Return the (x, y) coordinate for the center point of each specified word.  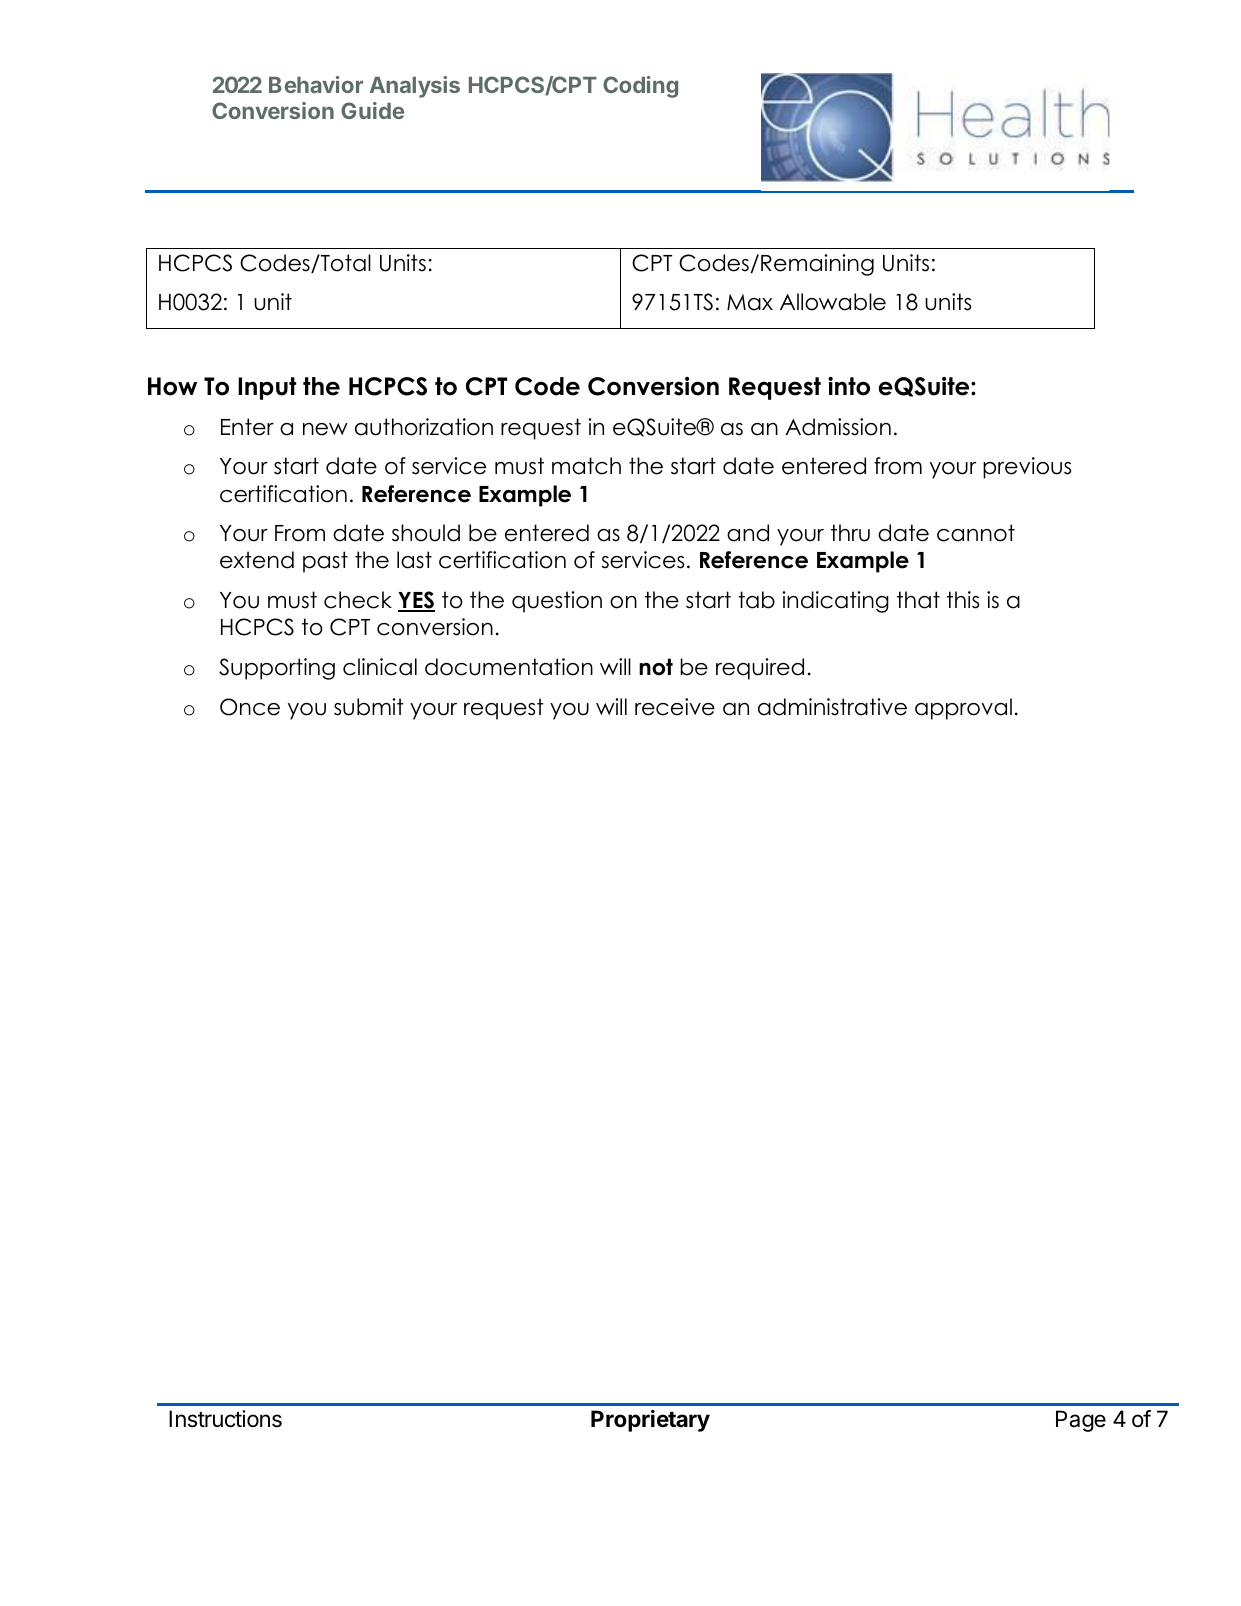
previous (1027, 468)
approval (963, 709)
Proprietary (650, 1421)
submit (369, 707)
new (325, 429)
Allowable (833, 302)
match (586, 466)
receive (675, 707)
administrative (832, 707)
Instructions (225, 1419)
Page (1081, 1421)
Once (250, 707)
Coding (640, 87)
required (760, 669)
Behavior (316, 84)
